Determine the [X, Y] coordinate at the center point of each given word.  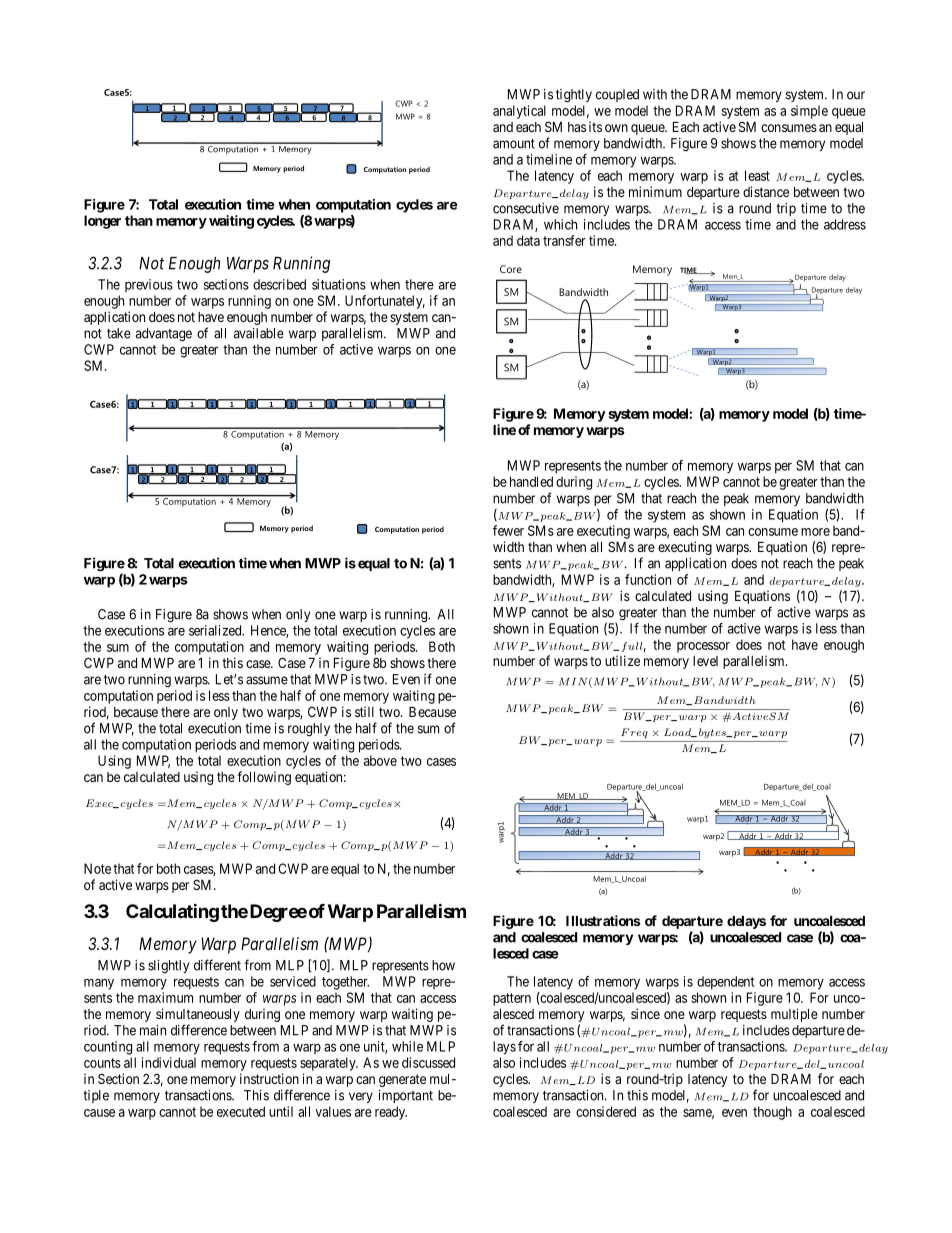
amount [514, 144]
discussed [428, 1062]
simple [809, 112]
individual [169, 1062]
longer [102, 222]
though [772, 1113]
